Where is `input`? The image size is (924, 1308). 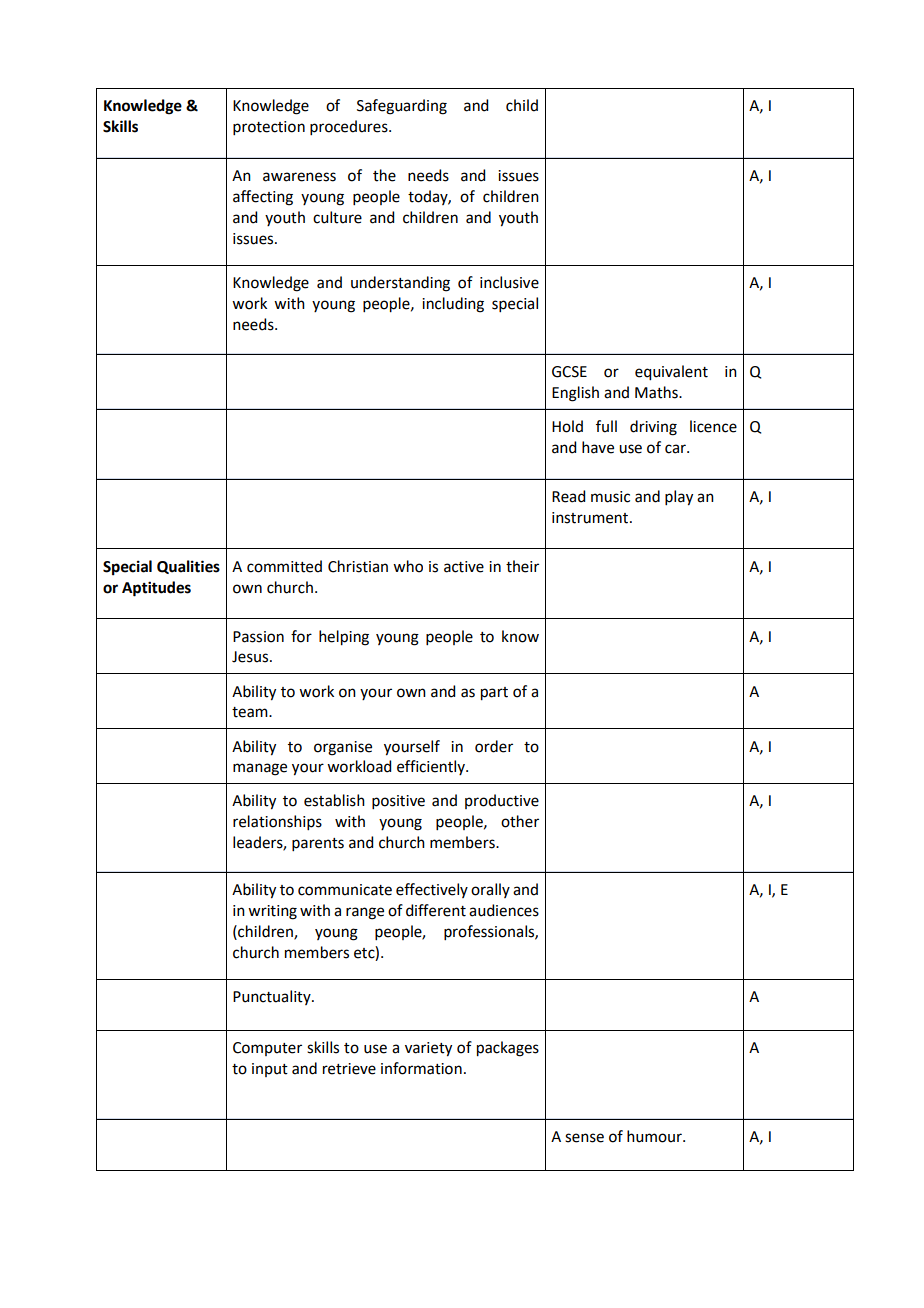
input is located at coordinates (270, 1070).
